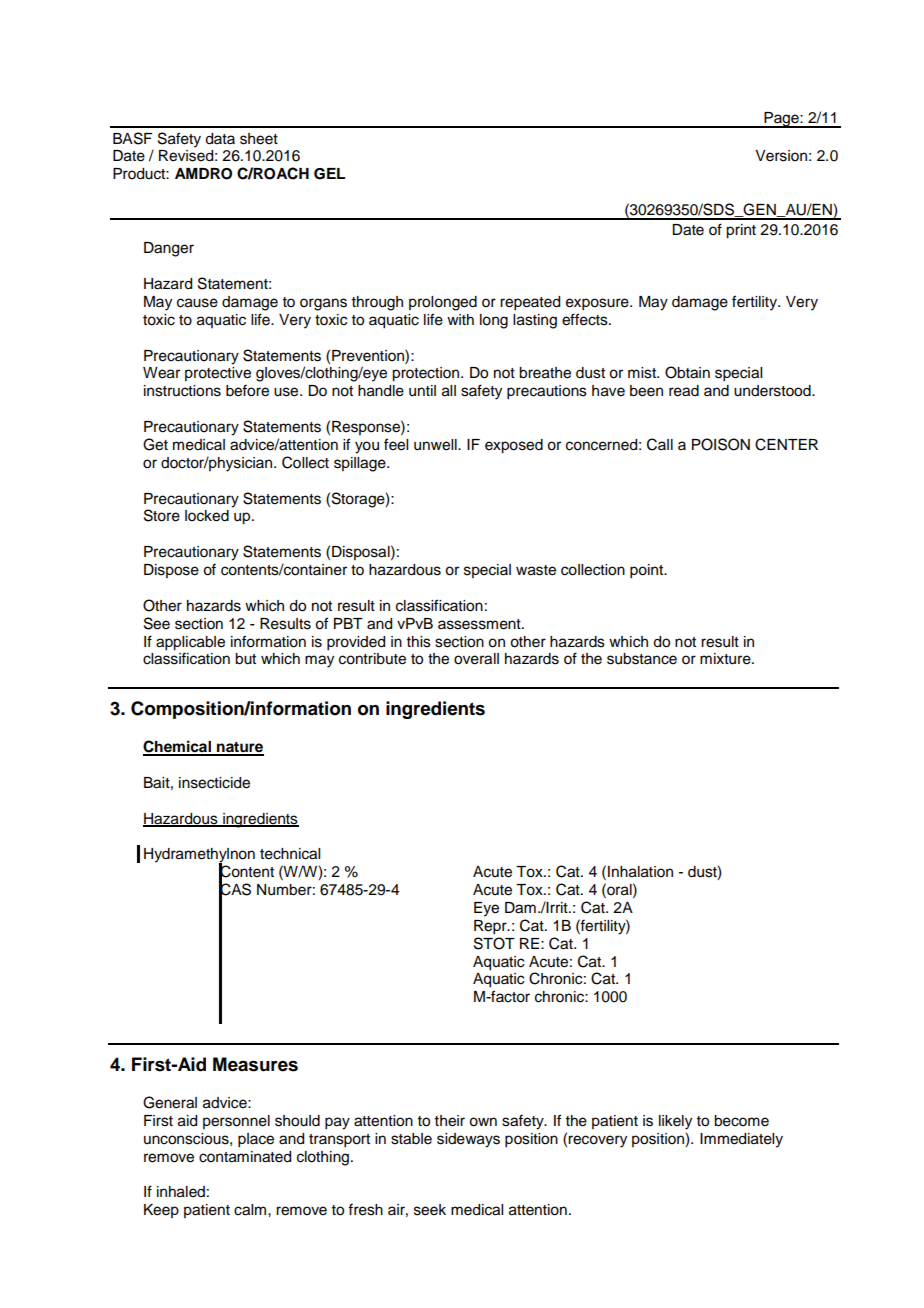 The height and width of the screenshot is (1308, 924). I want to click on data, so click(220, 139).
